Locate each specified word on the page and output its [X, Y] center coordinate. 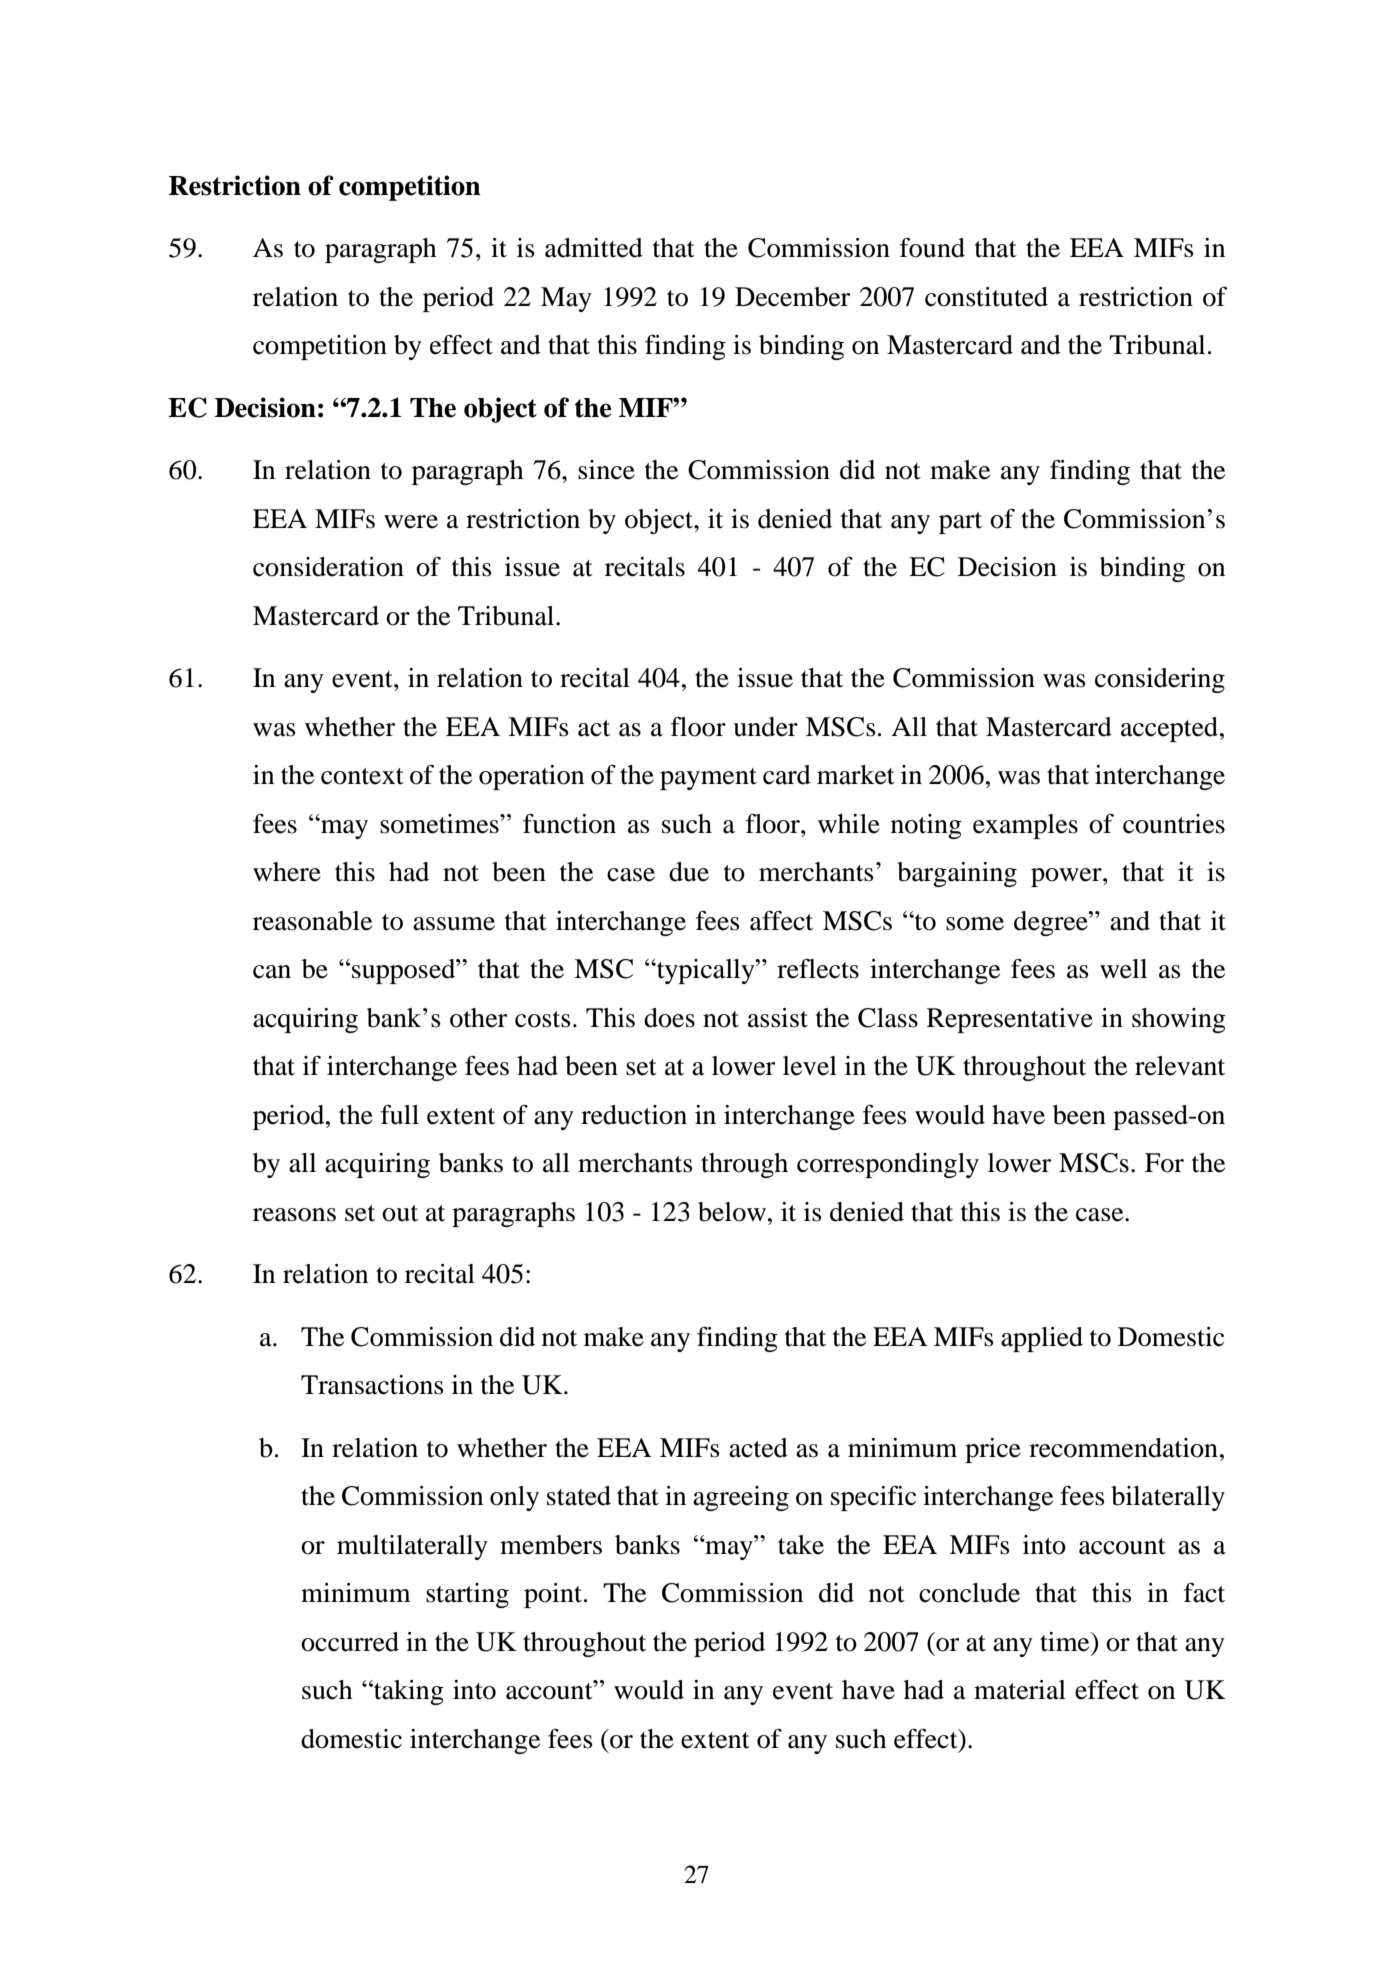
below [732, 1212]
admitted [594, 248]
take [801, 1545]
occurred [350, 1642]
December [792, 297]
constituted [986, 297]
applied [1042, 1339]
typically [706, 971]
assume [454, 924]
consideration [328, 567]
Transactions [372, 1385]
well [1123, 969]
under [765, 727]
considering [1160, 680]
